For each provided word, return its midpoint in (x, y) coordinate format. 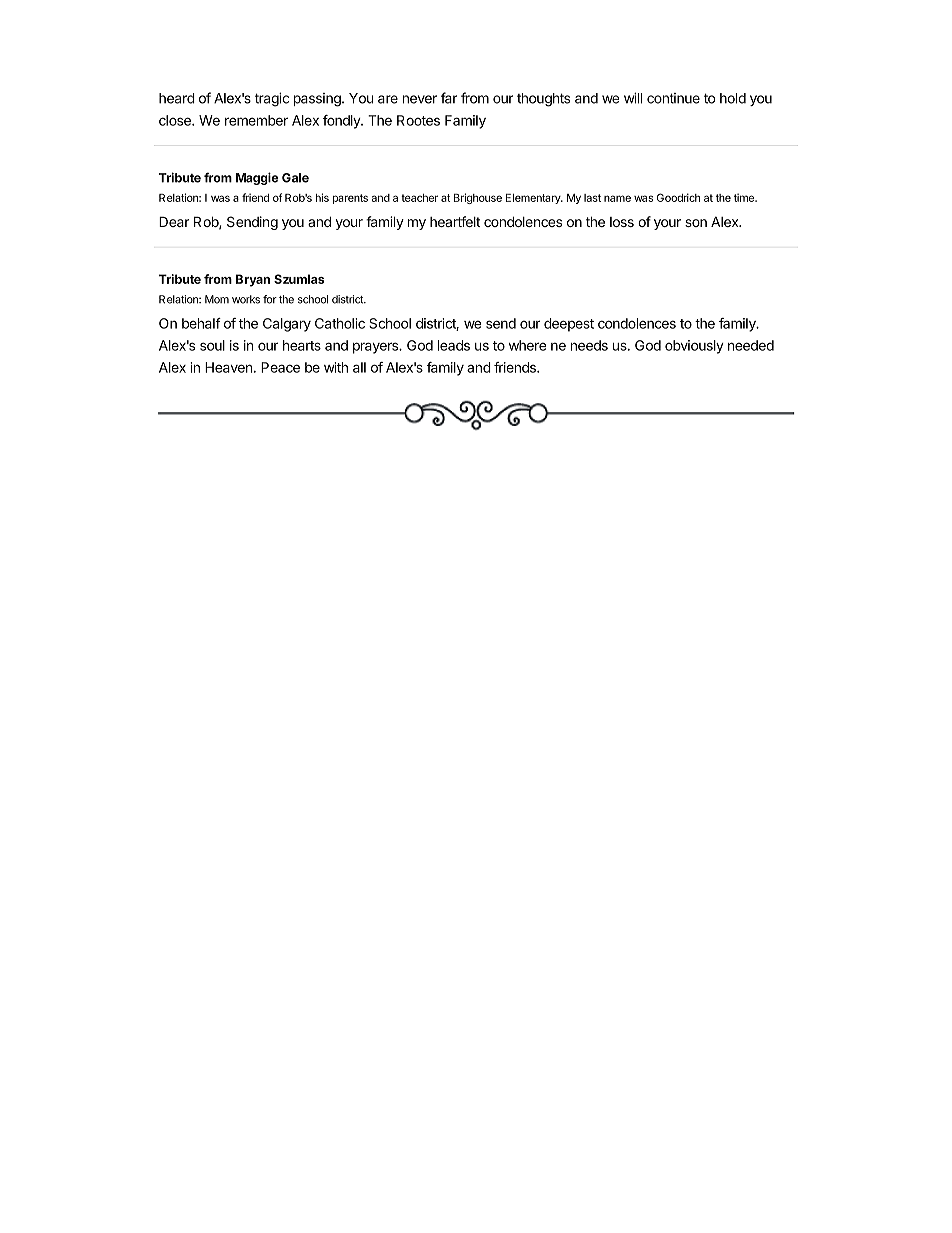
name (617, 198)
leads (454, 345)
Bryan (253, 280)
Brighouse (478, 198)
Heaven (229, 367)
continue (673, 98)
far (449, 98)
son (696, 223)
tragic (272, 99)
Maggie (257, 178)
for (270, 299)
